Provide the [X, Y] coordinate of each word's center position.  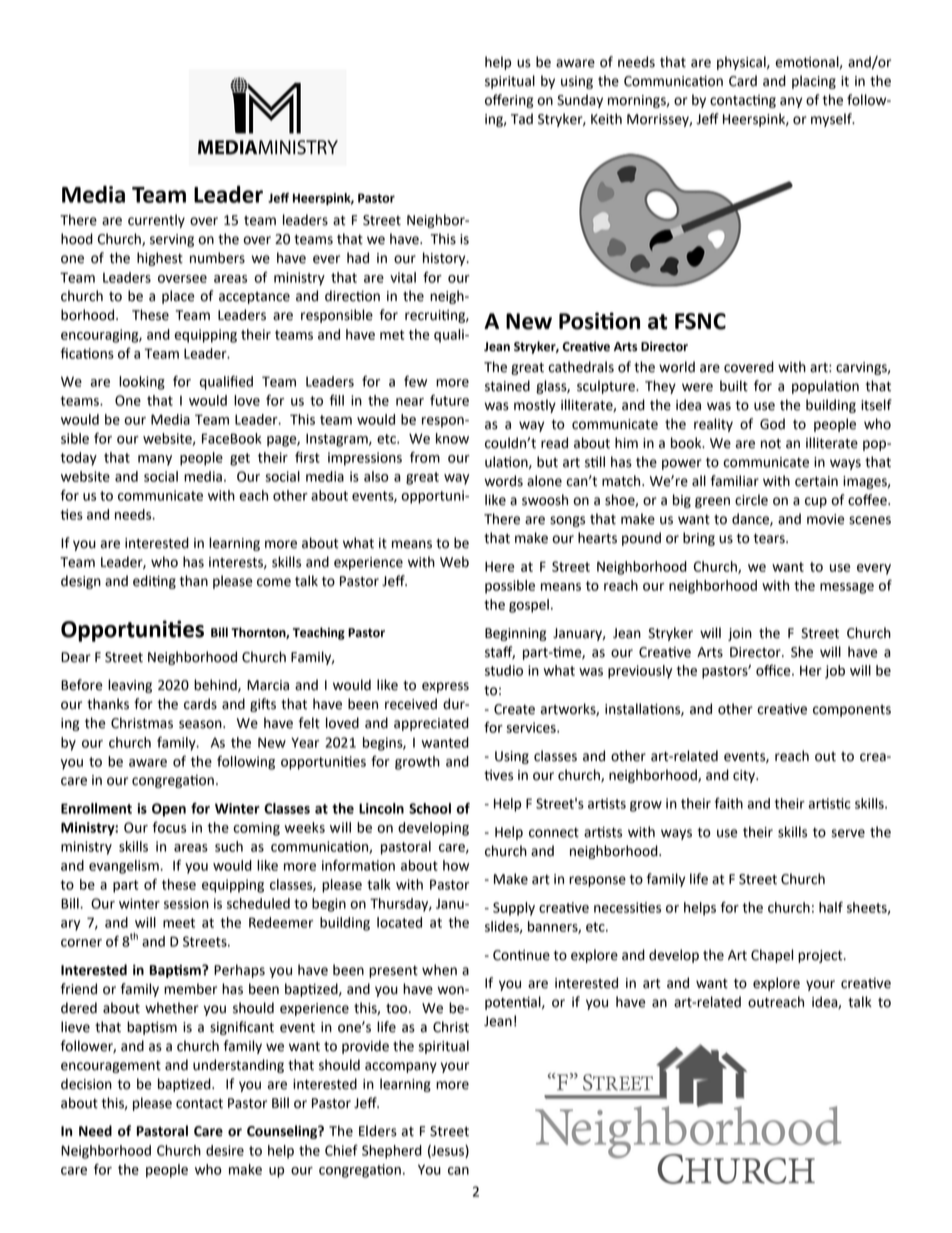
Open [169, 810]
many [155, 460]
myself [832, 120]
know [452, 438]
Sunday [580, 101]
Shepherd [392, 1152]
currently [156, 221]
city [745, 776]
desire [225, 1150]
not [771, 443]
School [430, 808]
